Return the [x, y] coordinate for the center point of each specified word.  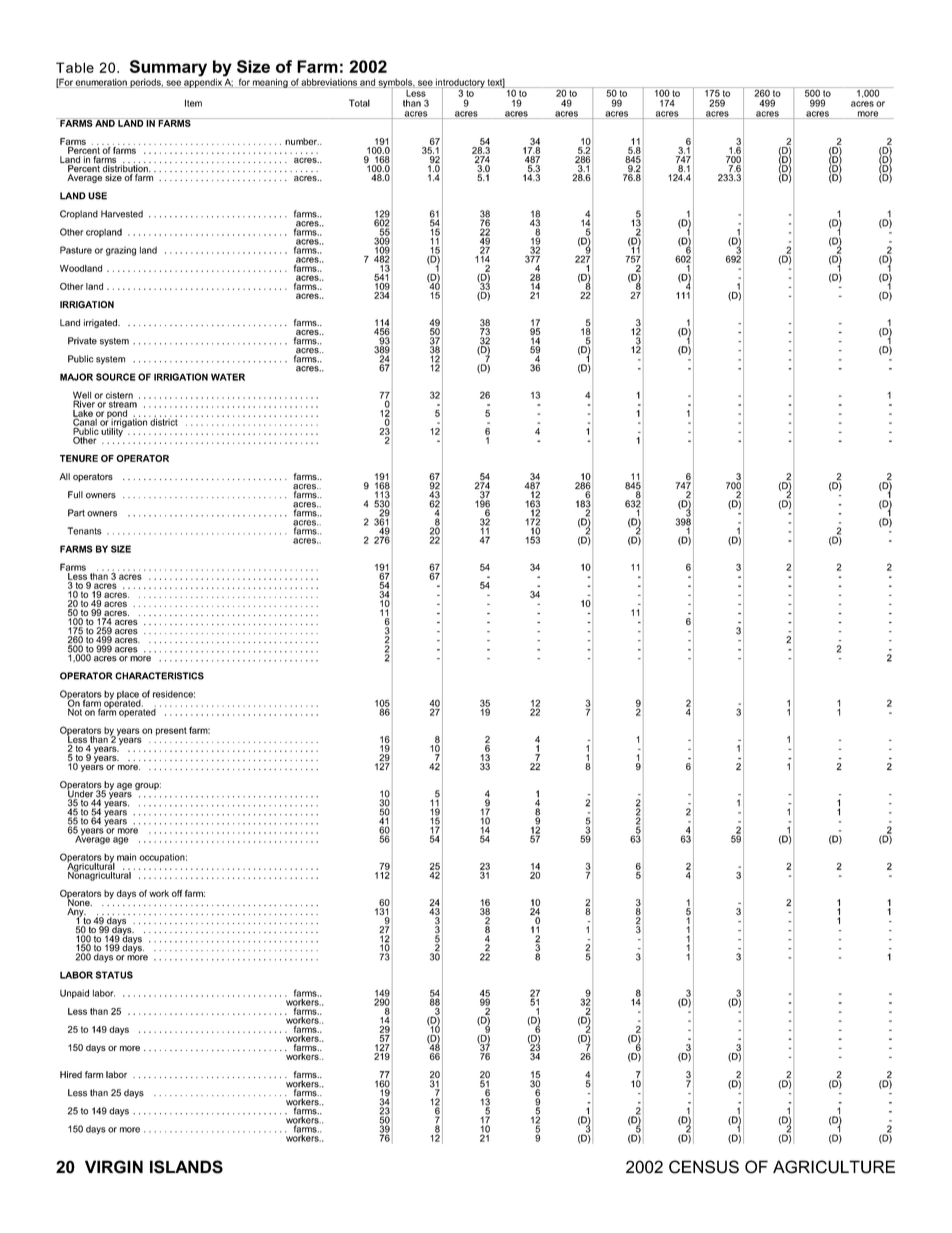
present [171, 731]
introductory [460, 84]
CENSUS [704, 1167]
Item [193, 103]
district [163, 421]
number [302, 141]
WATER [228, 377]
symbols [395, 84]
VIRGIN [114, 1167]
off [177, 893]
